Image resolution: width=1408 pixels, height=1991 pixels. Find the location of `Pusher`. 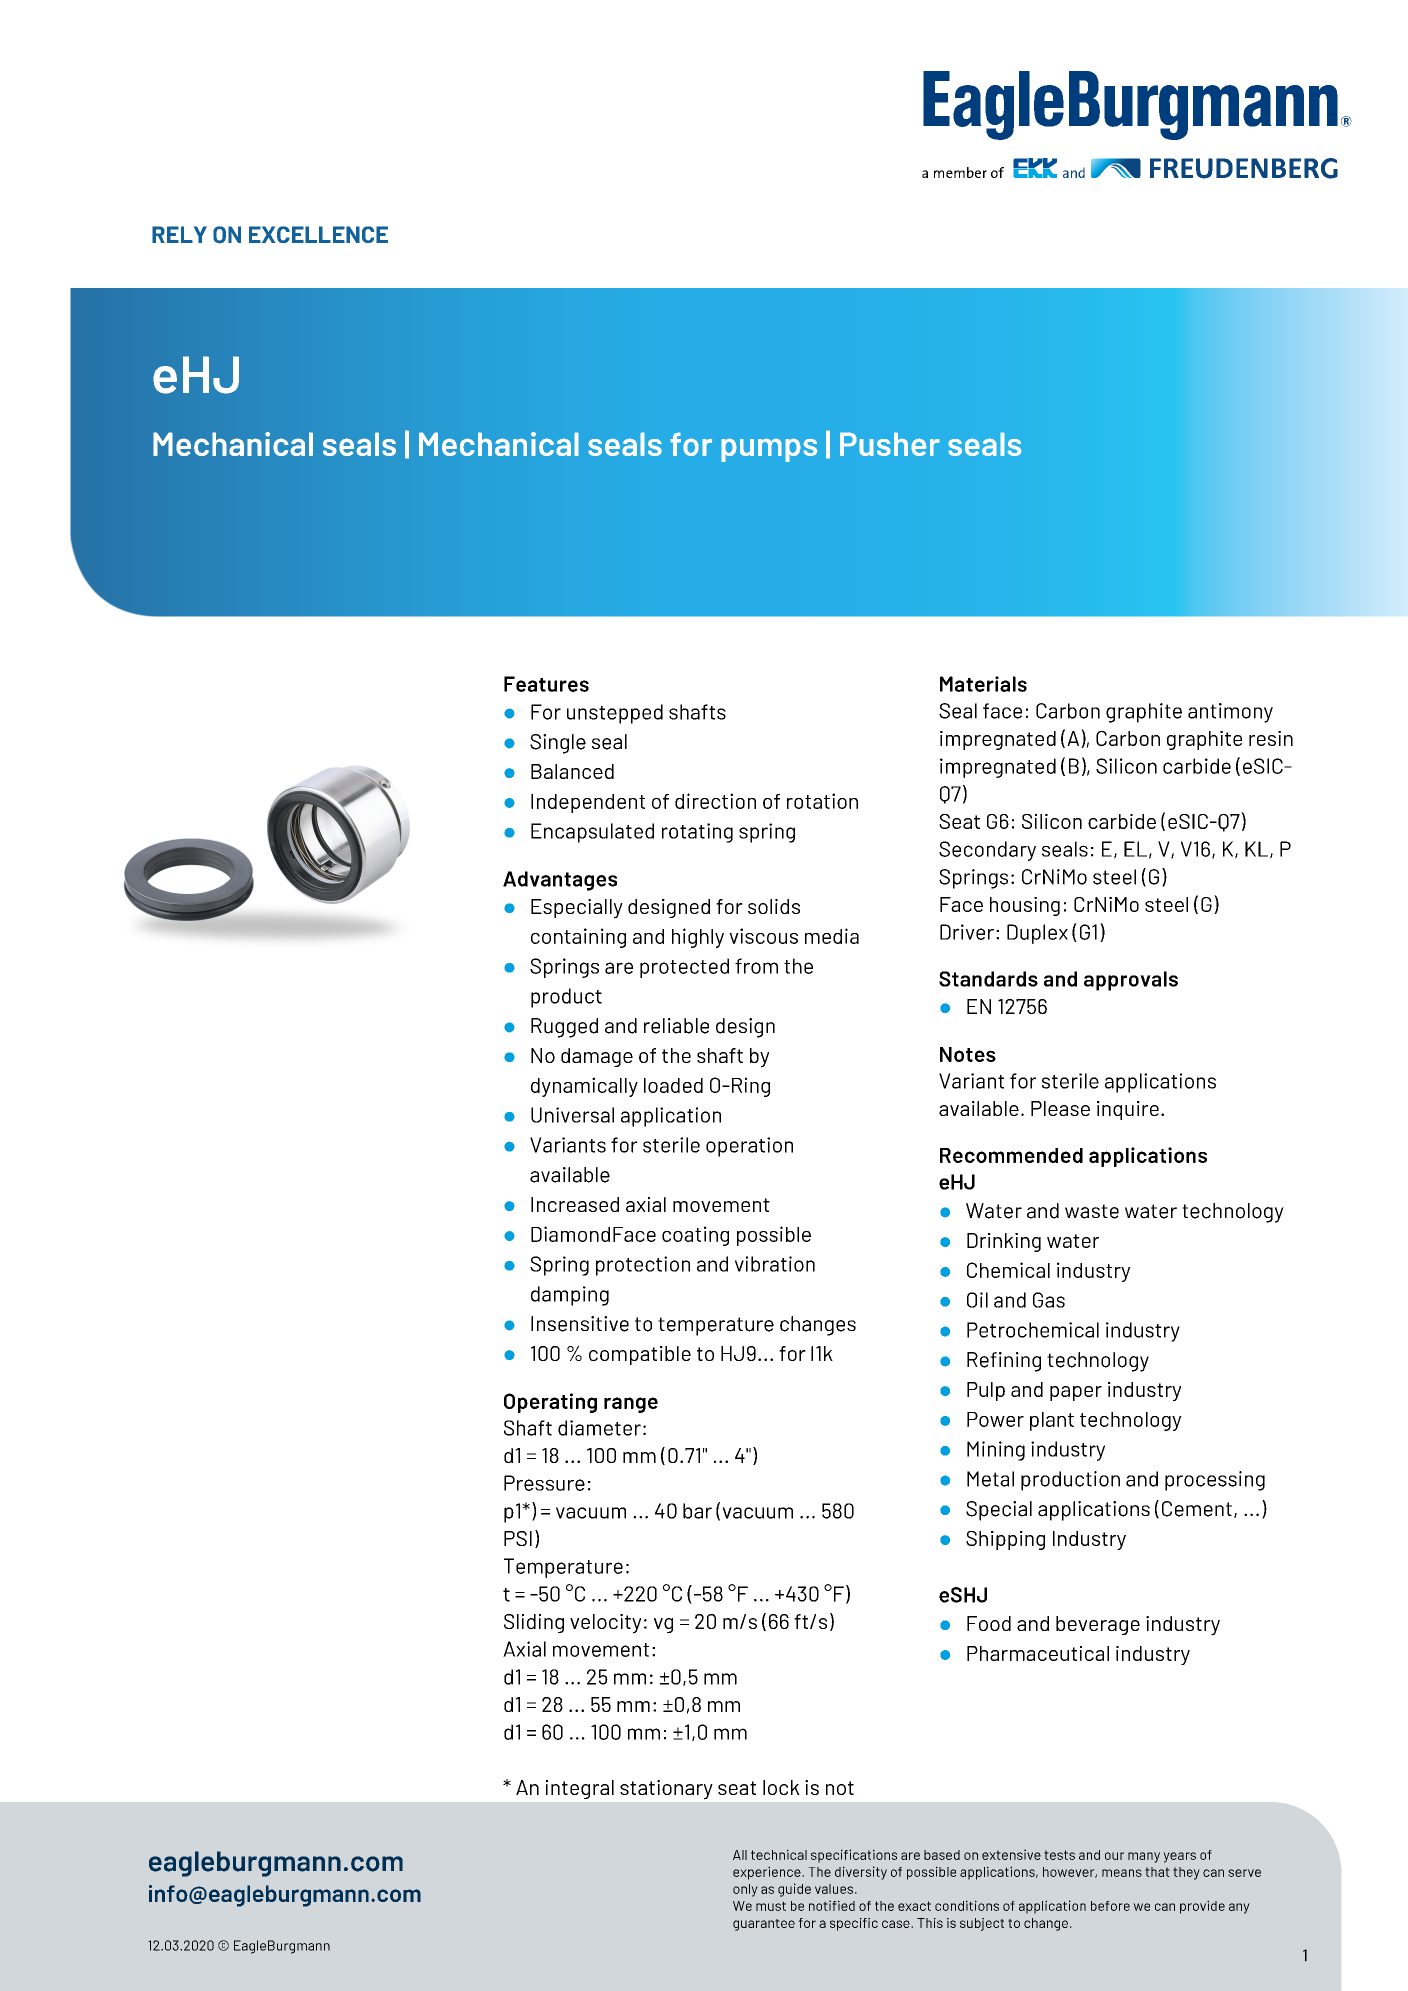

Pusher is located at coordinates (890, 444).
